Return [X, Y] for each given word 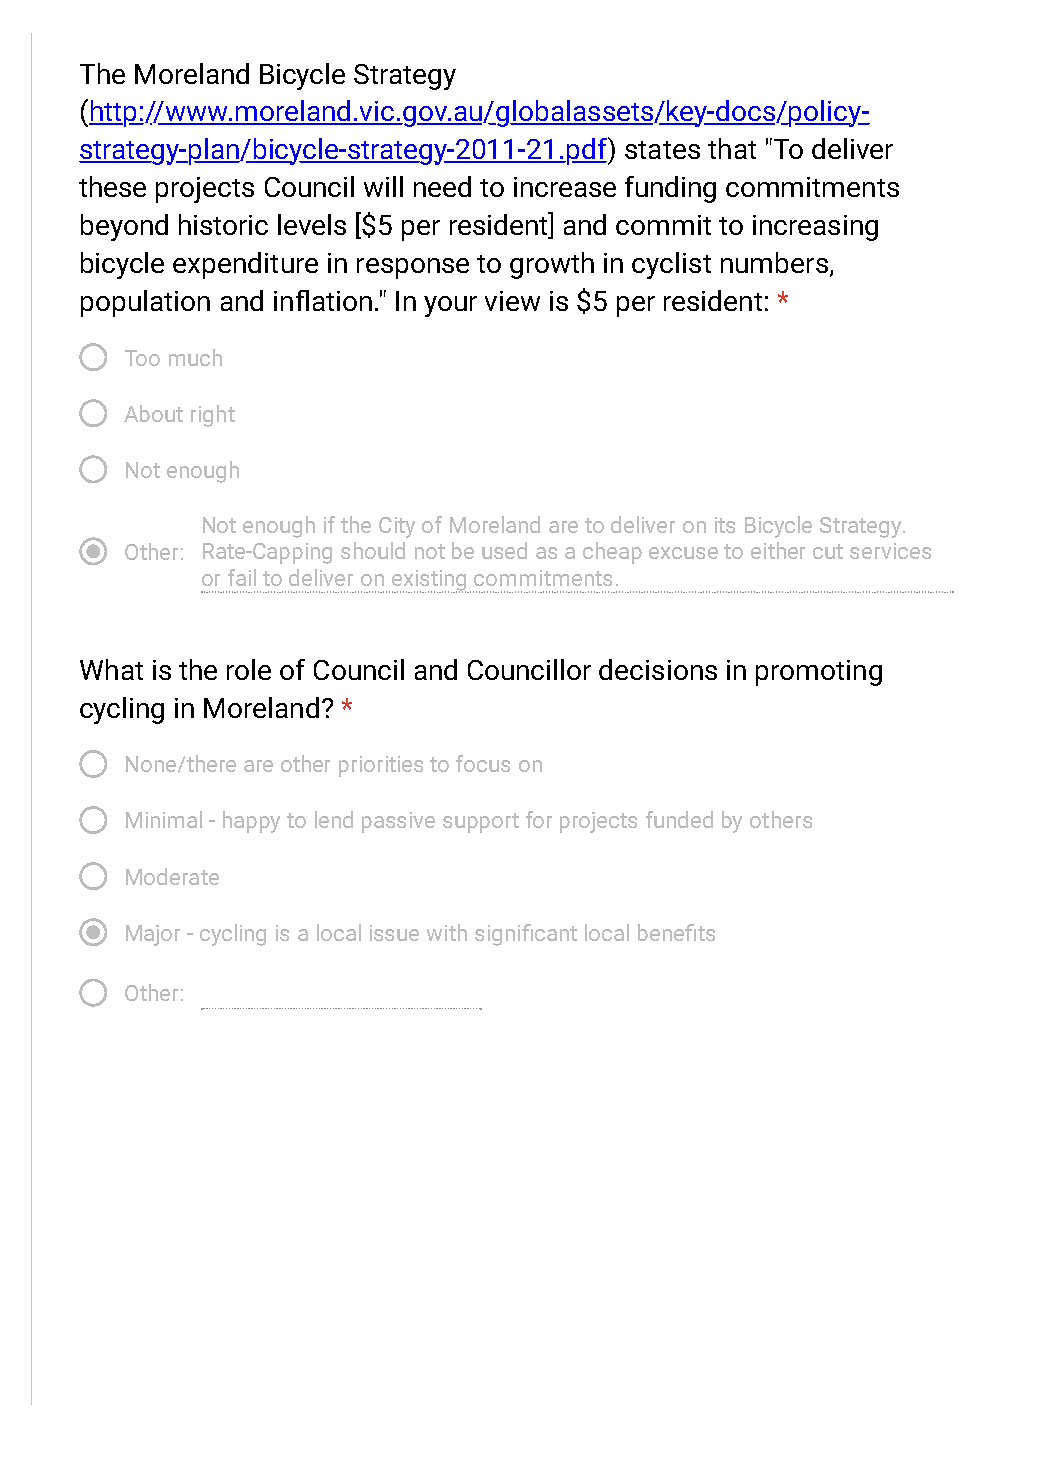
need [442, 186]
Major [153, 935]
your [450, 306]
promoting [819, 673]
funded [679, 819]
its [725, 525]
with [447, 932]
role [249, 669]
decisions [658, 669]
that [732, 148]
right [213, 416]
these [112, 186]
